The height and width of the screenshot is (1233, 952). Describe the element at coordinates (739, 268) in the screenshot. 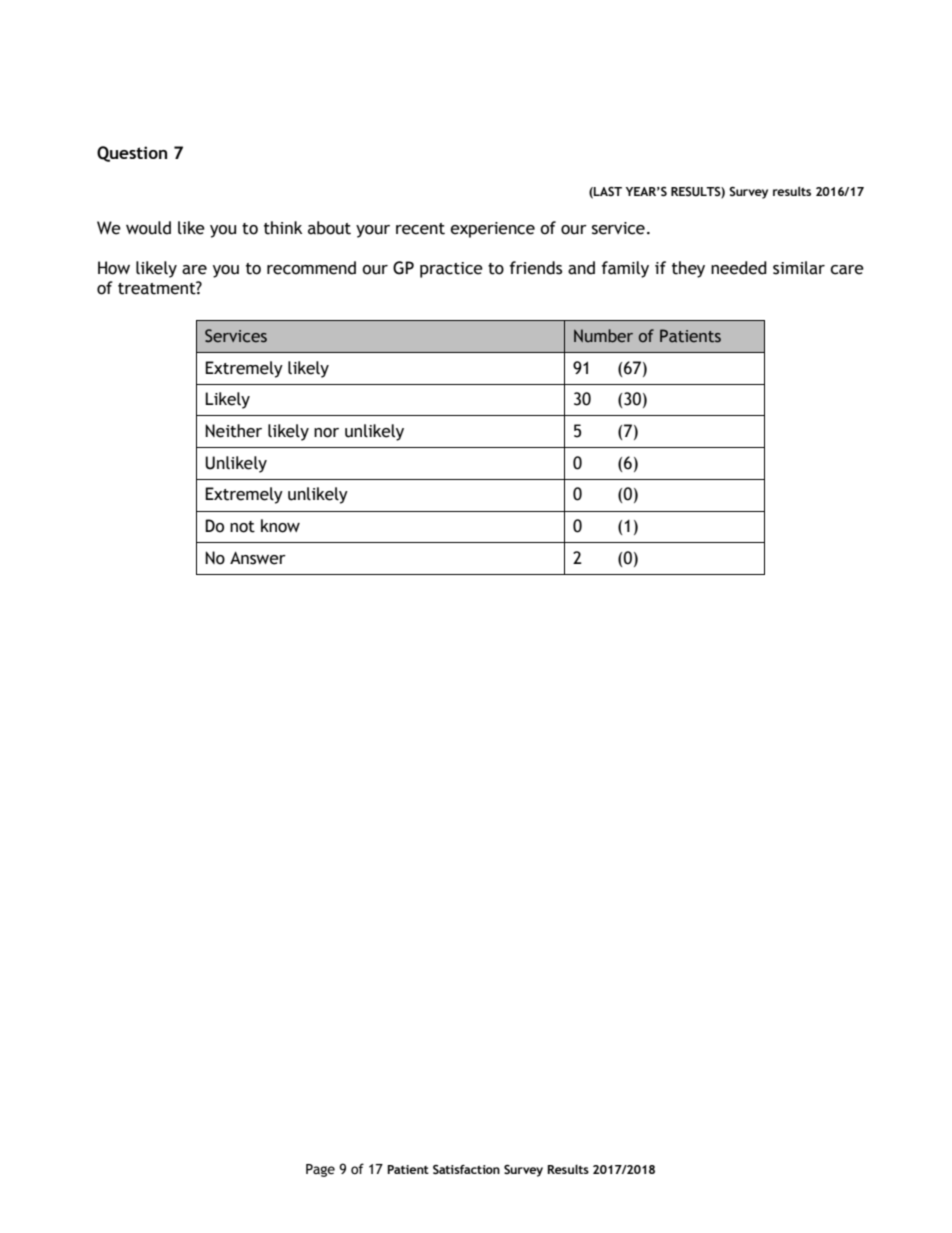

I see `needed` at that location.
